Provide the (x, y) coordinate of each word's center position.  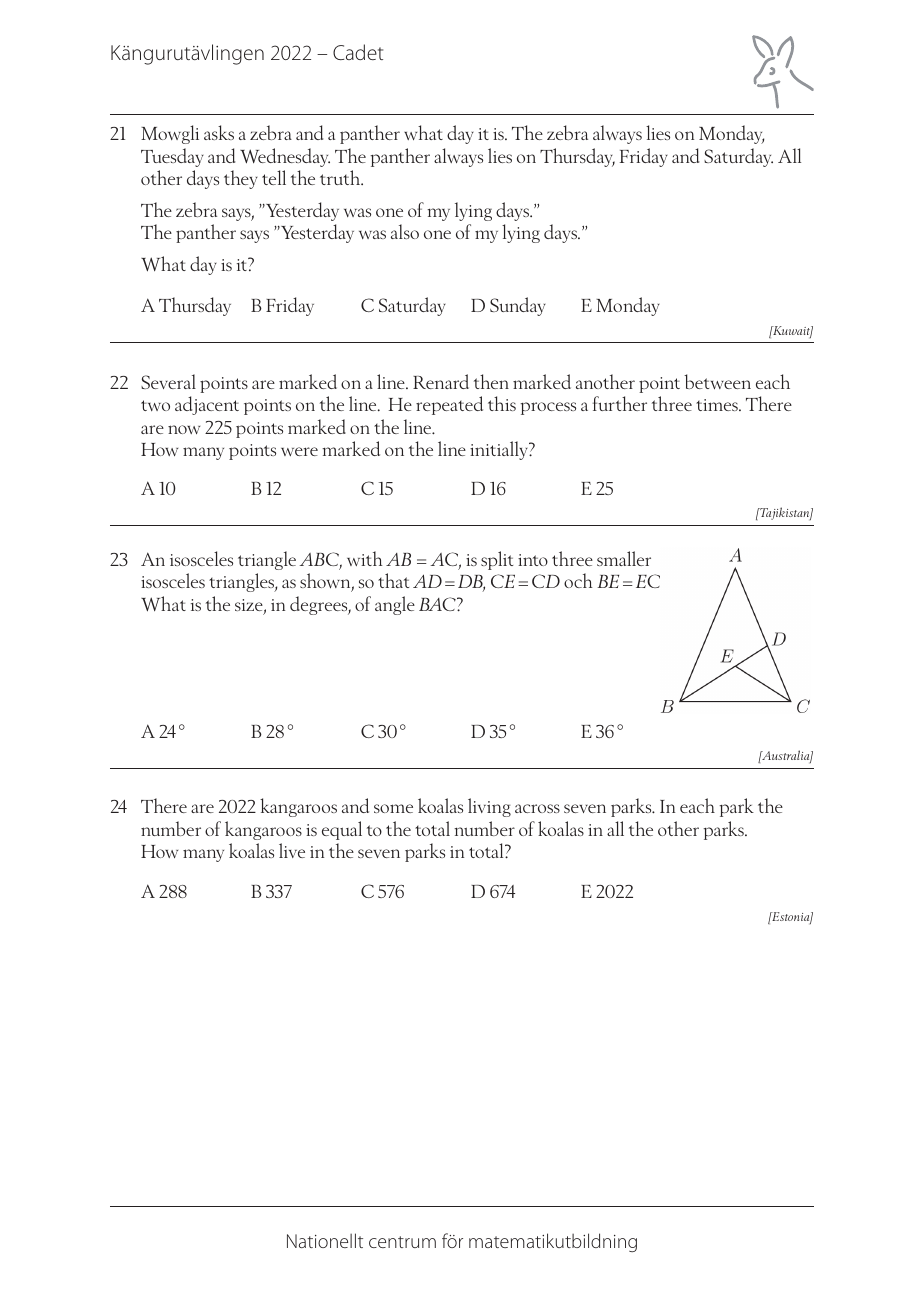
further (620, 403)
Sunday (518, 306)
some (393, 808)
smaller (624, 558)
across (537, 808)
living (489, 807)
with (365, 558)
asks (219, 132)
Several (168, 381)
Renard (441, 381)
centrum (402, 1242)
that (393, 580)
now (184, 429)
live (292, 850)
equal (342, 830)
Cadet (358, 52)
